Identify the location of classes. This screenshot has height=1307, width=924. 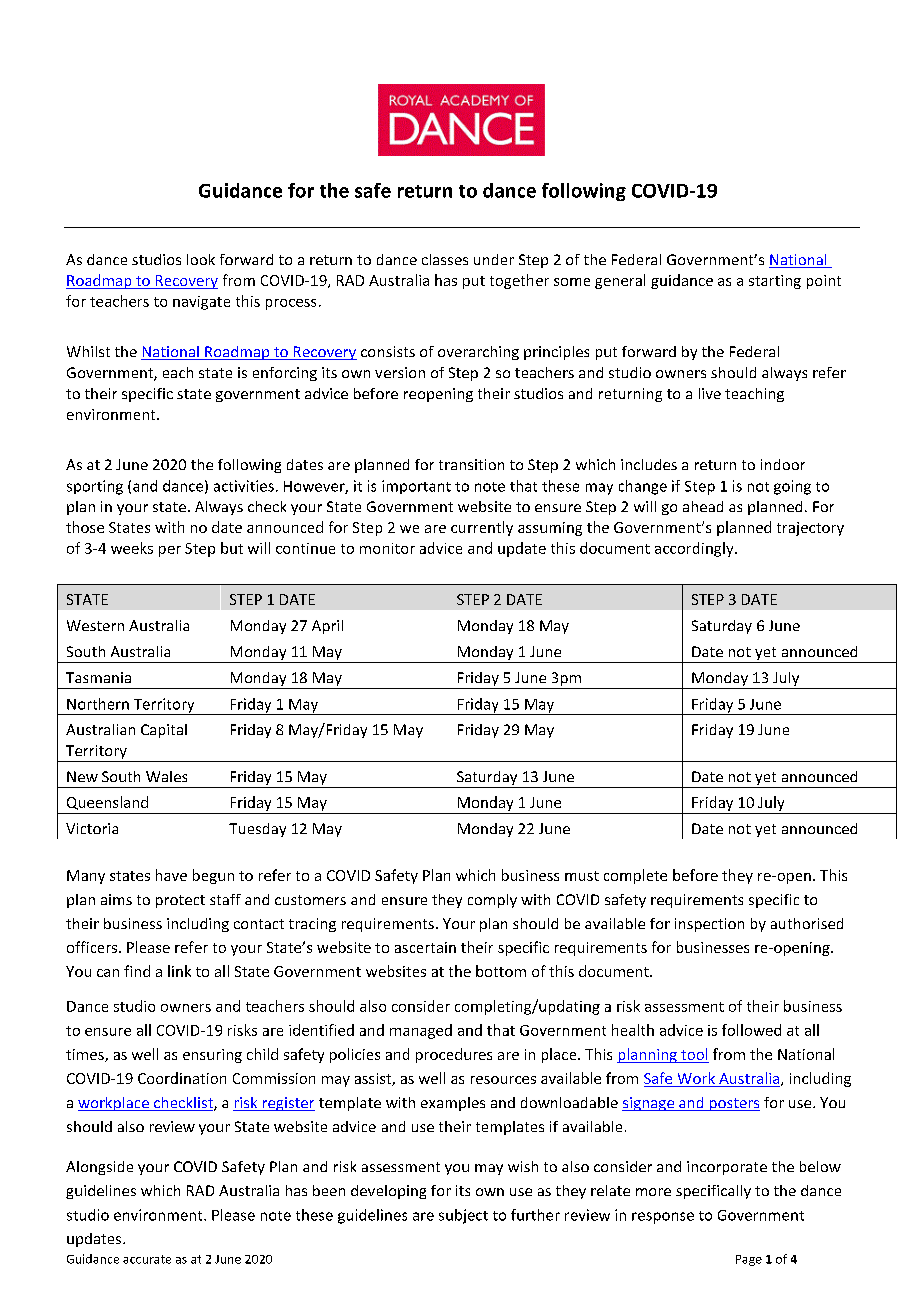
(445, 259).
